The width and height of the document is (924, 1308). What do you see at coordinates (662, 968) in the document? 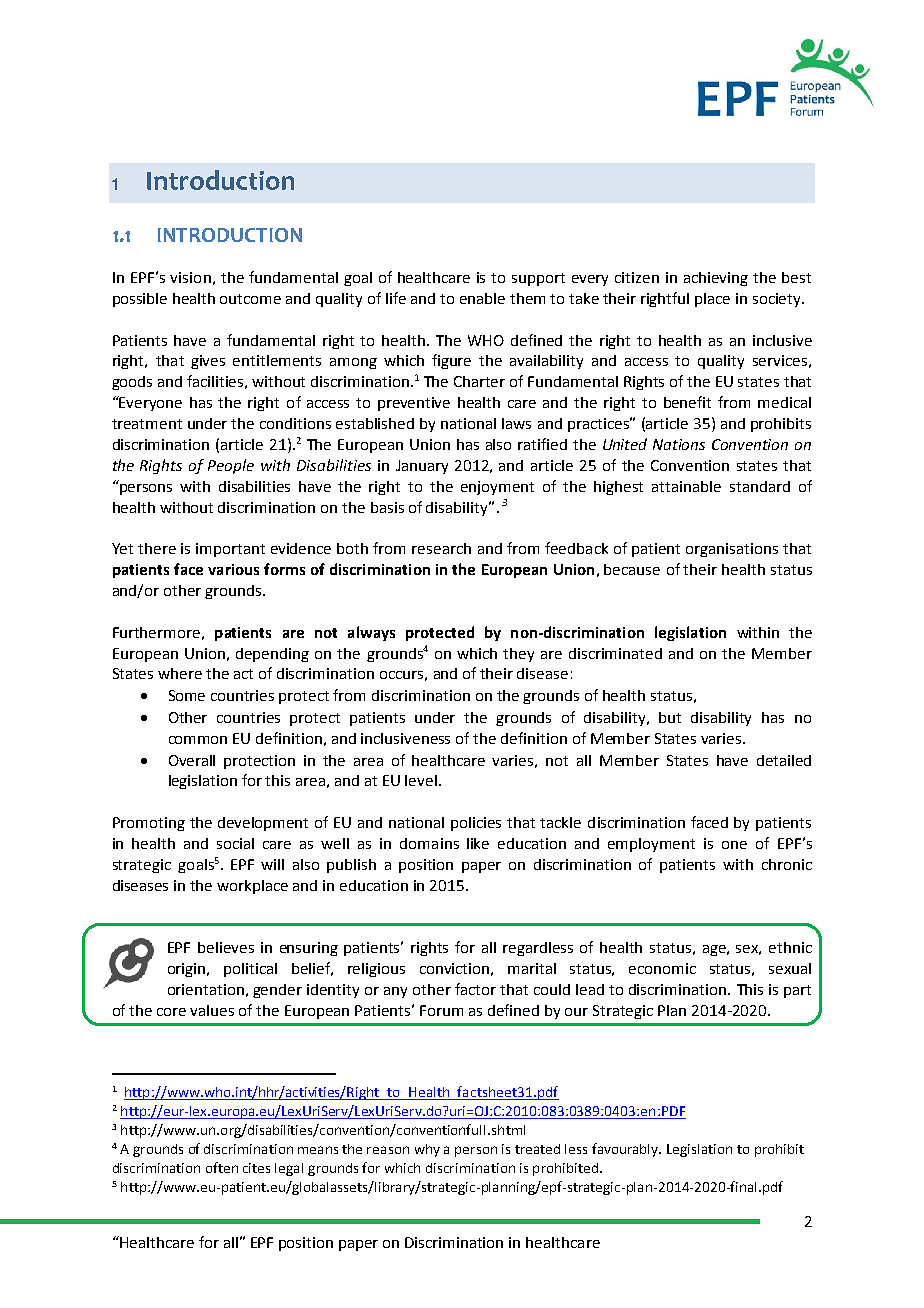
I see `economic` at bounding box center [662, 968].
